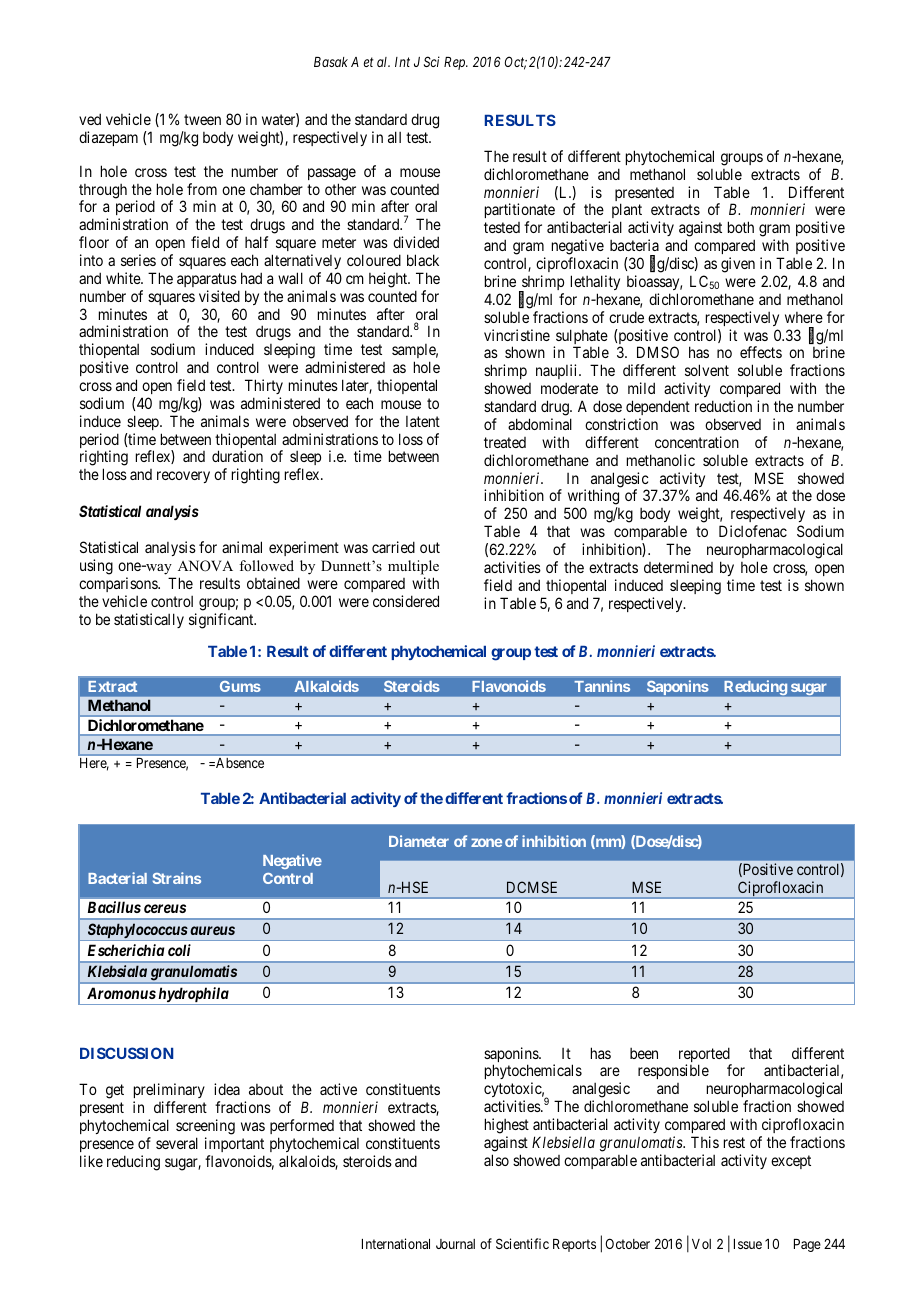 The height and width of the image is (1308, 924). I want to click on carried, so click(393, 547).
